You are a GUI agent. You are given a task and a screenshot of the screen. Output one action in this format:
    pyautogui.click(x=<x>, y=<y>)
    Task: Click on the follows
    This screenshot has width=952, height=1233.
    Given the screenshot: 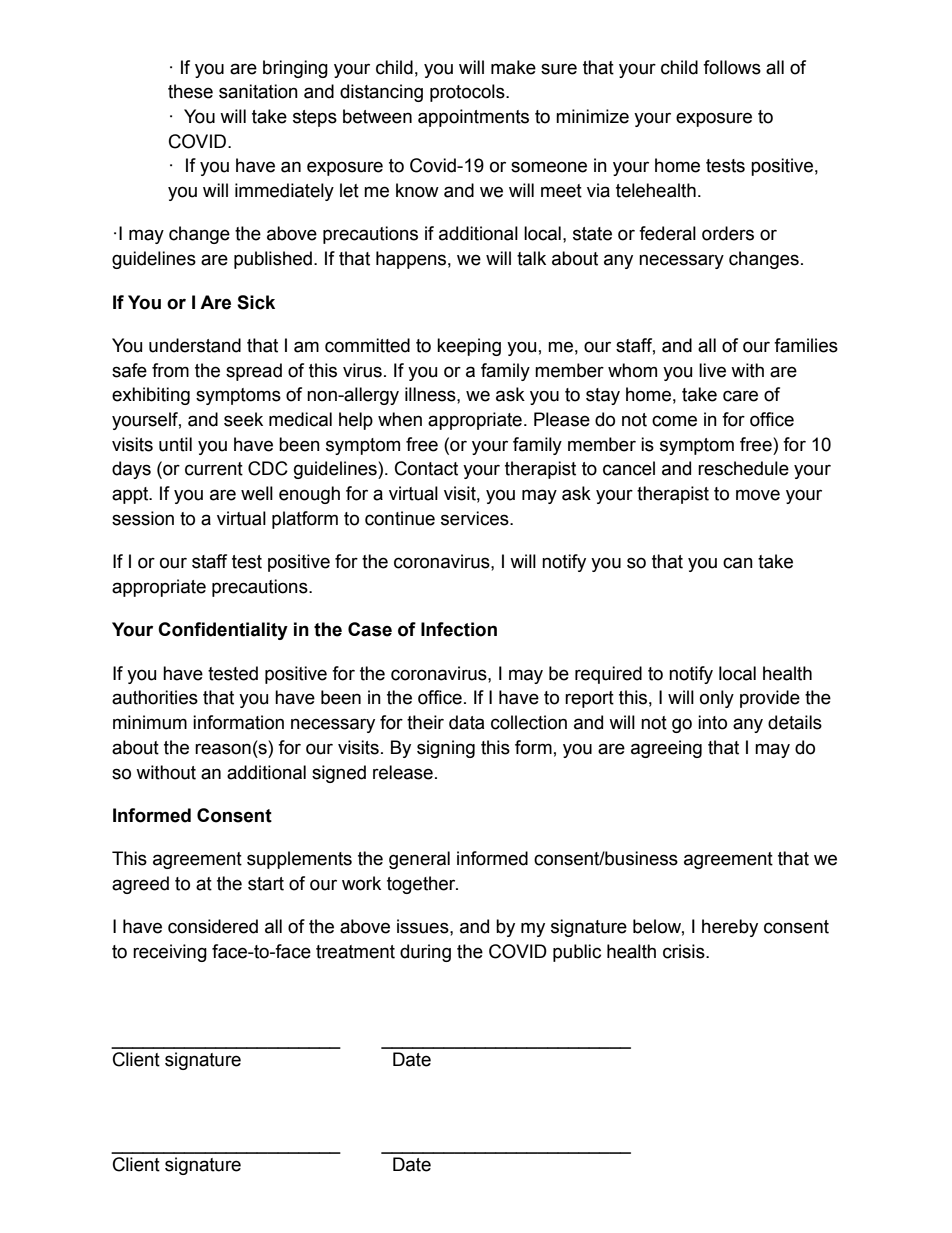 What is the action you would take?
    pyautogui.click(x=732, y=67)
